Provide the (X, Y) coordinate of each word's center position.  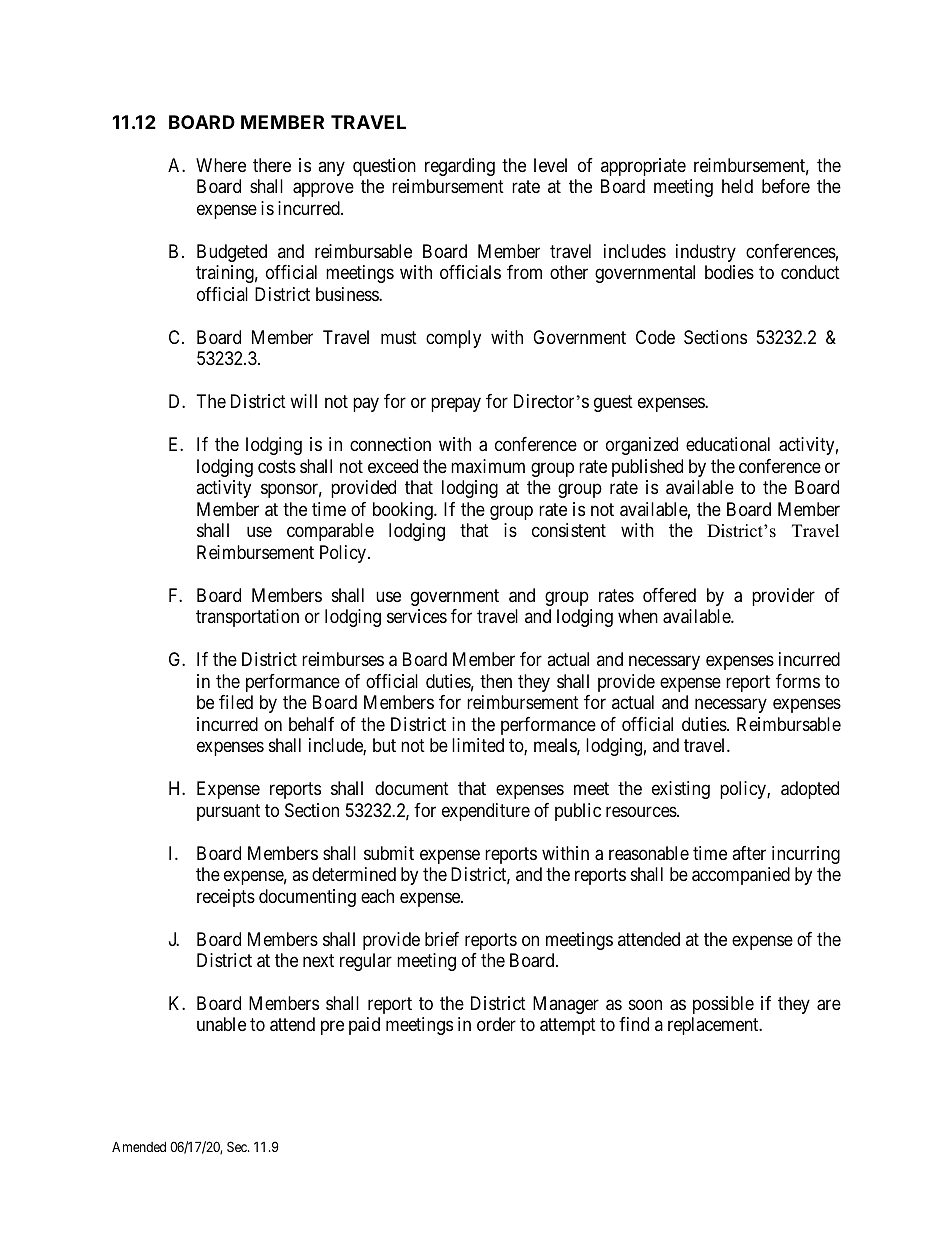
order (496, 1024)
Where (221, 165)
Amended (139, 1146)
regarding (460, 167)
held (737, 186)
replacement (714, 1026)
